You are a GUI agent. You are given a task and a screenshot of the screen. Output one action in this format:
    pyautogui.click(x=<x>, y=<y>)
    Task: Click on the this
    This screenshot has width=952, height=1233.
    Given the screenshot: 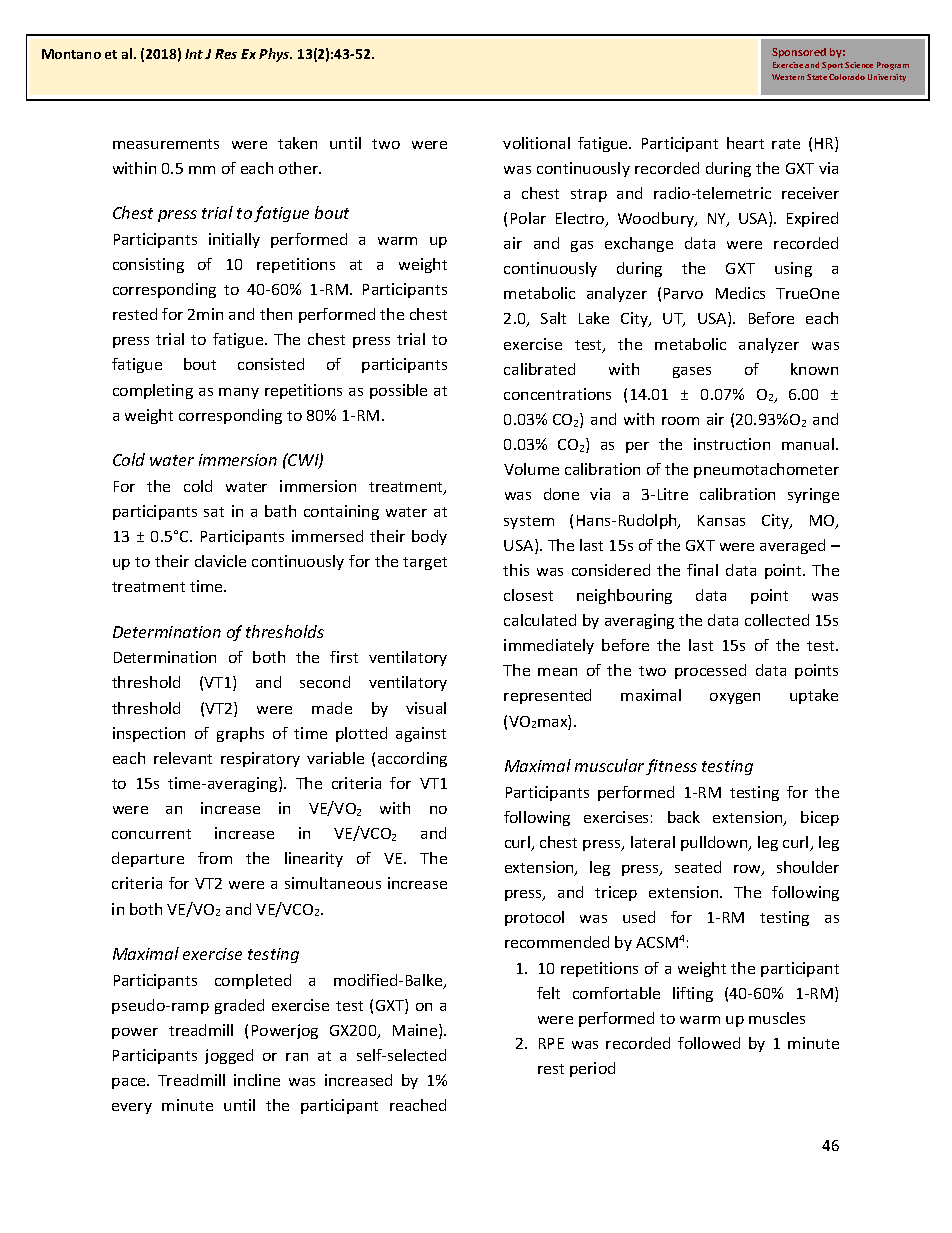 What is the action you would take?
    pyautogui.click(x=516, y=570)
